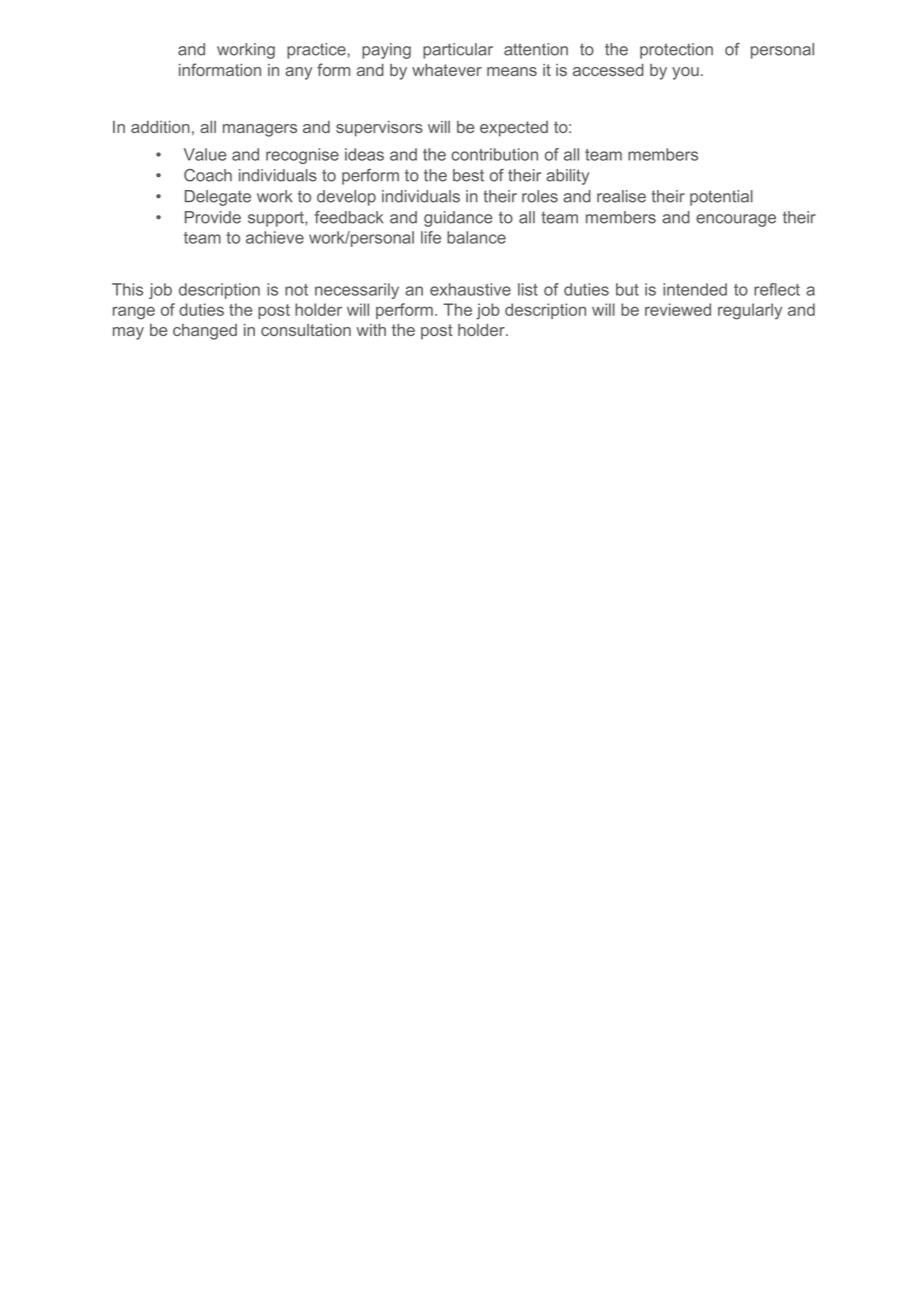 The width and height of the screenshot is (924, 1307). I want to click on changed, so click(205, 332).
